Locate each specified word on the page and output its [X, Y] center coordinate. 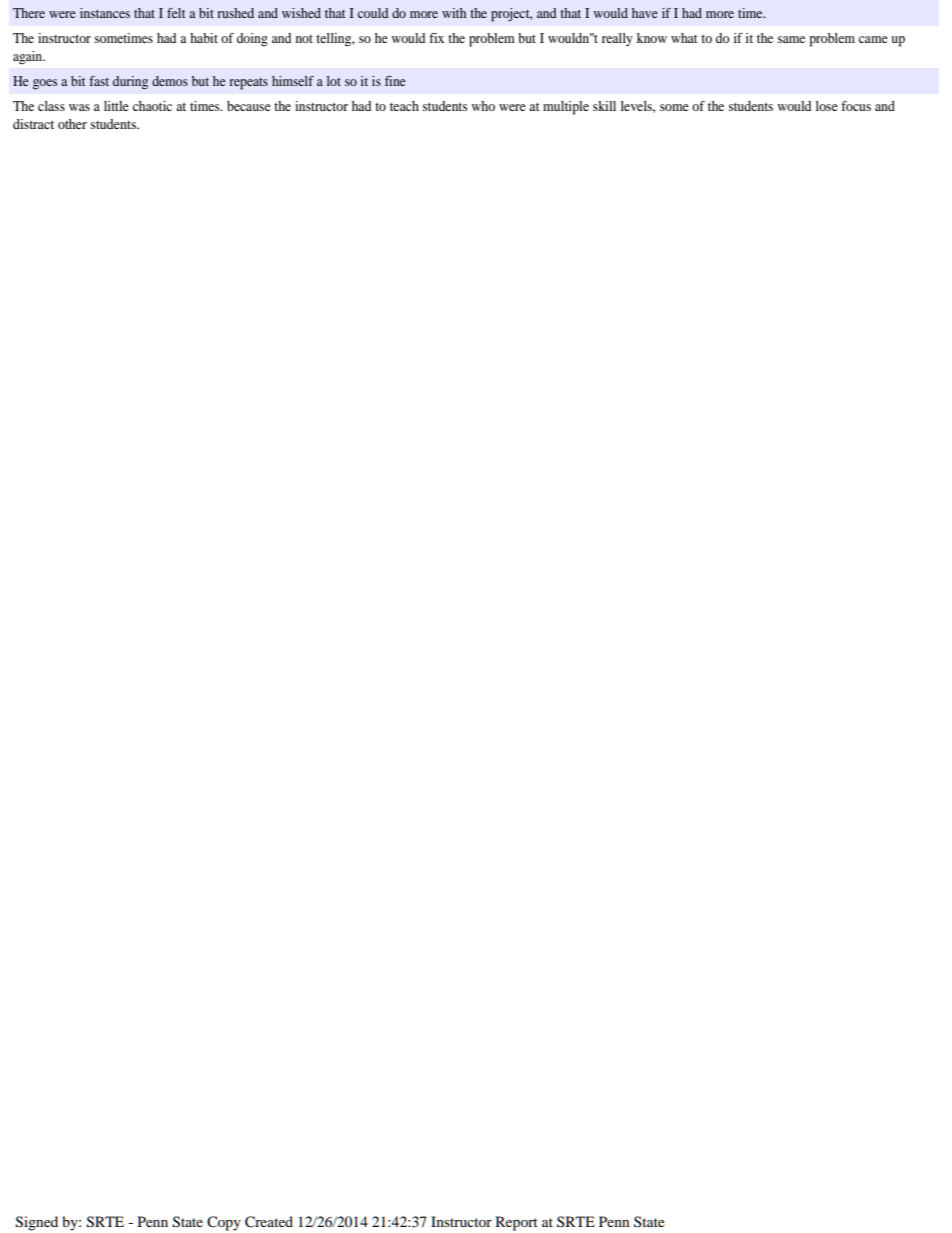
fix [436, 38]
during [130, 83]
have [645, 13]
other [72, 124]
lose [827, 106]
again [29, 58]
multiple [566, 108]
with [454, 13]
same [791, 39]
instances [105, 13]
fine [395, 81]
